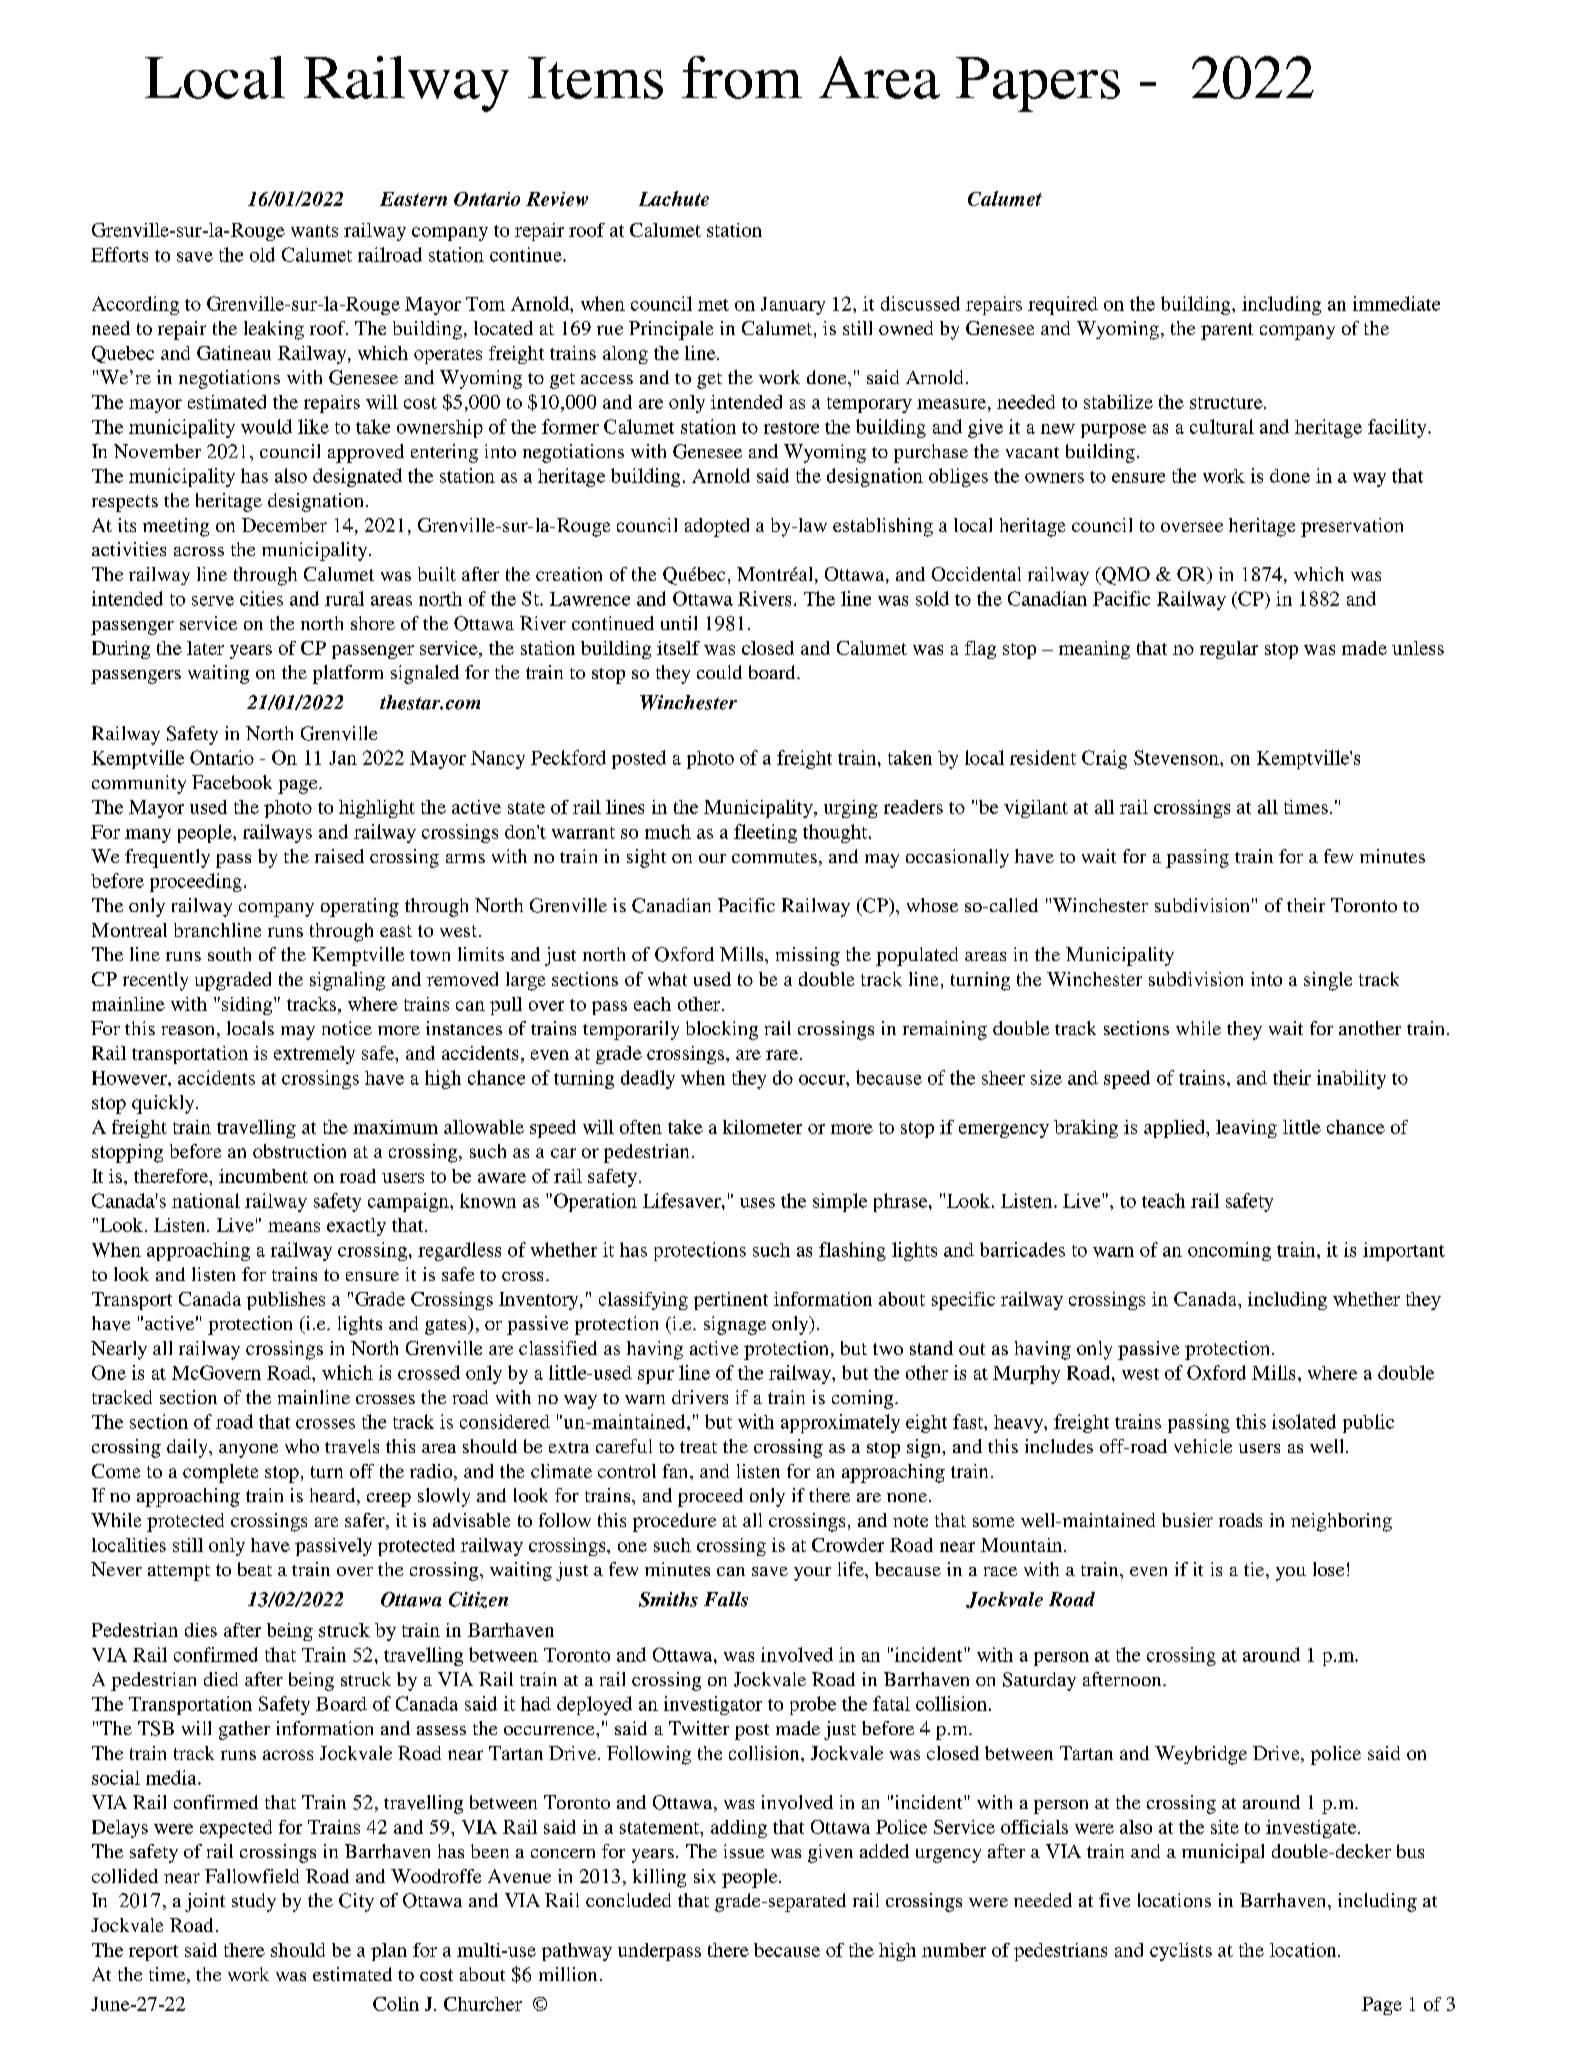 The width and height of the screenshot is (1595, 2064). I want to click on adopted, so click(717, 527).
